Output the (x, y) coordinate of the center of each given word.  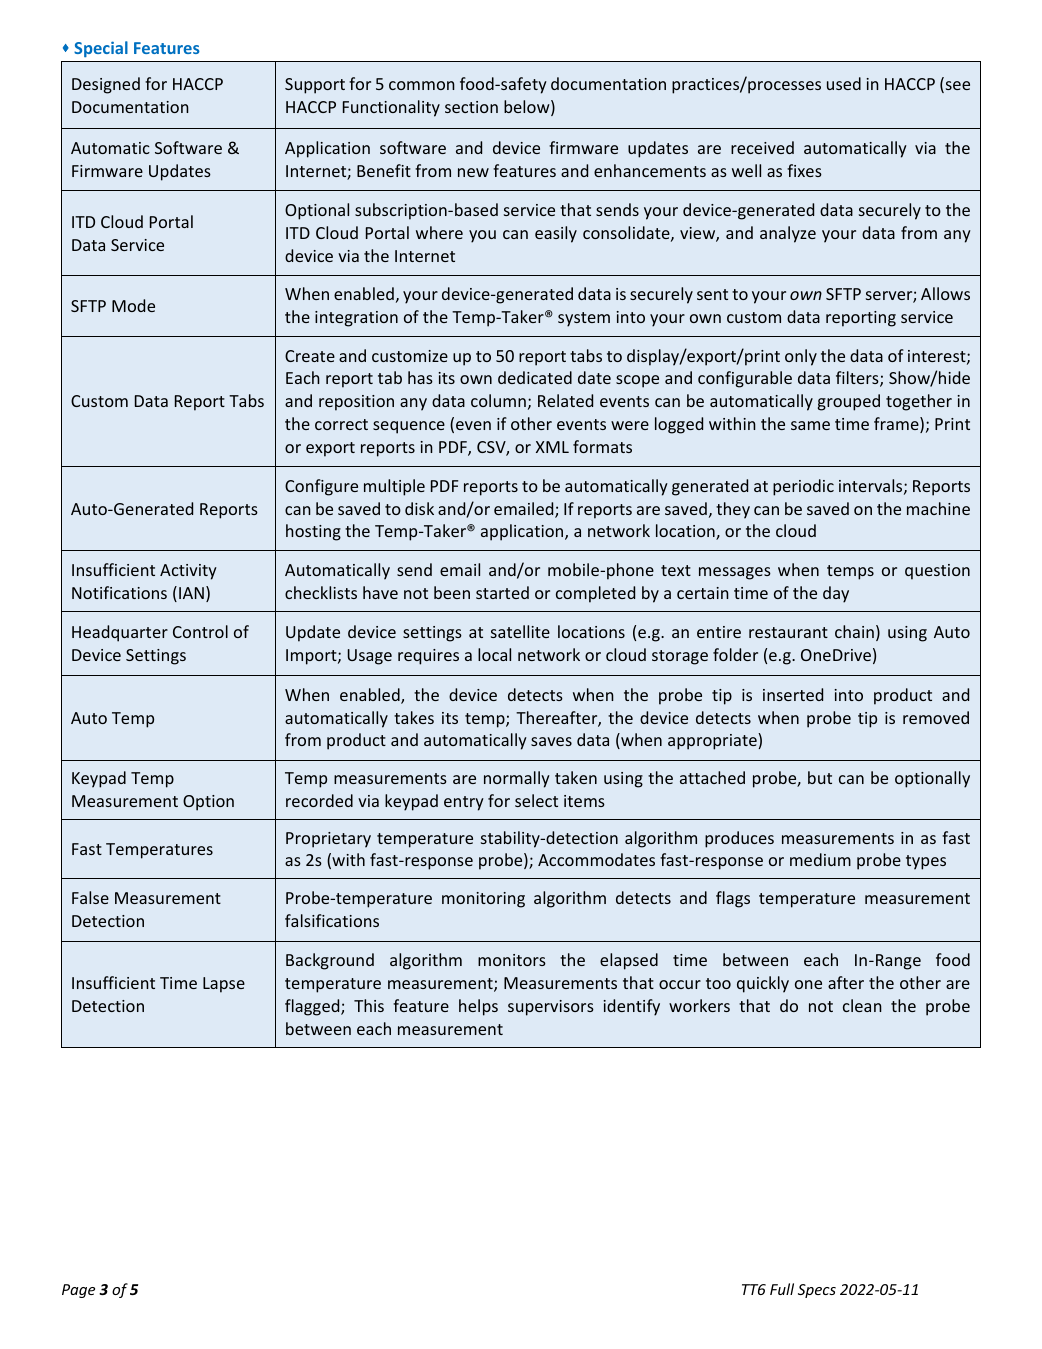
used (844, 83)
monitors (512, 960)
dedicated (535, 377)
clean (862, 1005)
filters (858, 379)
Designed (106, 85)
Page (78, 1291)
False (90, 897)
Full (782, 1289)
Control (200, 631)
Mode (133, 305)
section (471, 107)
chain (854, 631)
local (494, 654)
